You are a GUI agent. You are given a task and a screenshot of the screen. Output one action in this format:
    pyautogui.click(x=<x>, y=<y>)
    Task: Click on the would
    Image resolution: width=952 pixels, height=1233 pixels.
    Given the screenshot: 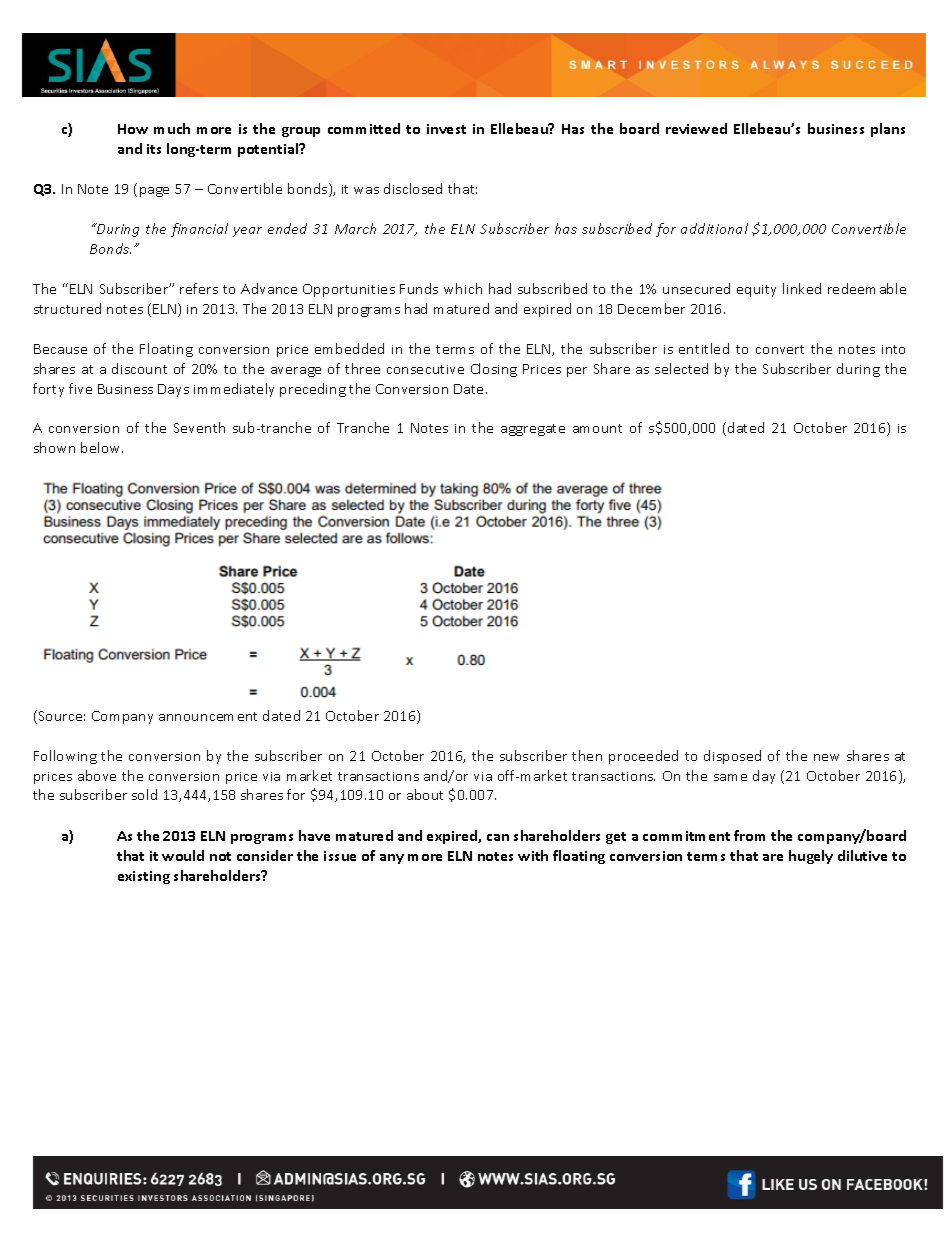 What is the action you would take?
    pyautogui.click(x=183, y=855)
